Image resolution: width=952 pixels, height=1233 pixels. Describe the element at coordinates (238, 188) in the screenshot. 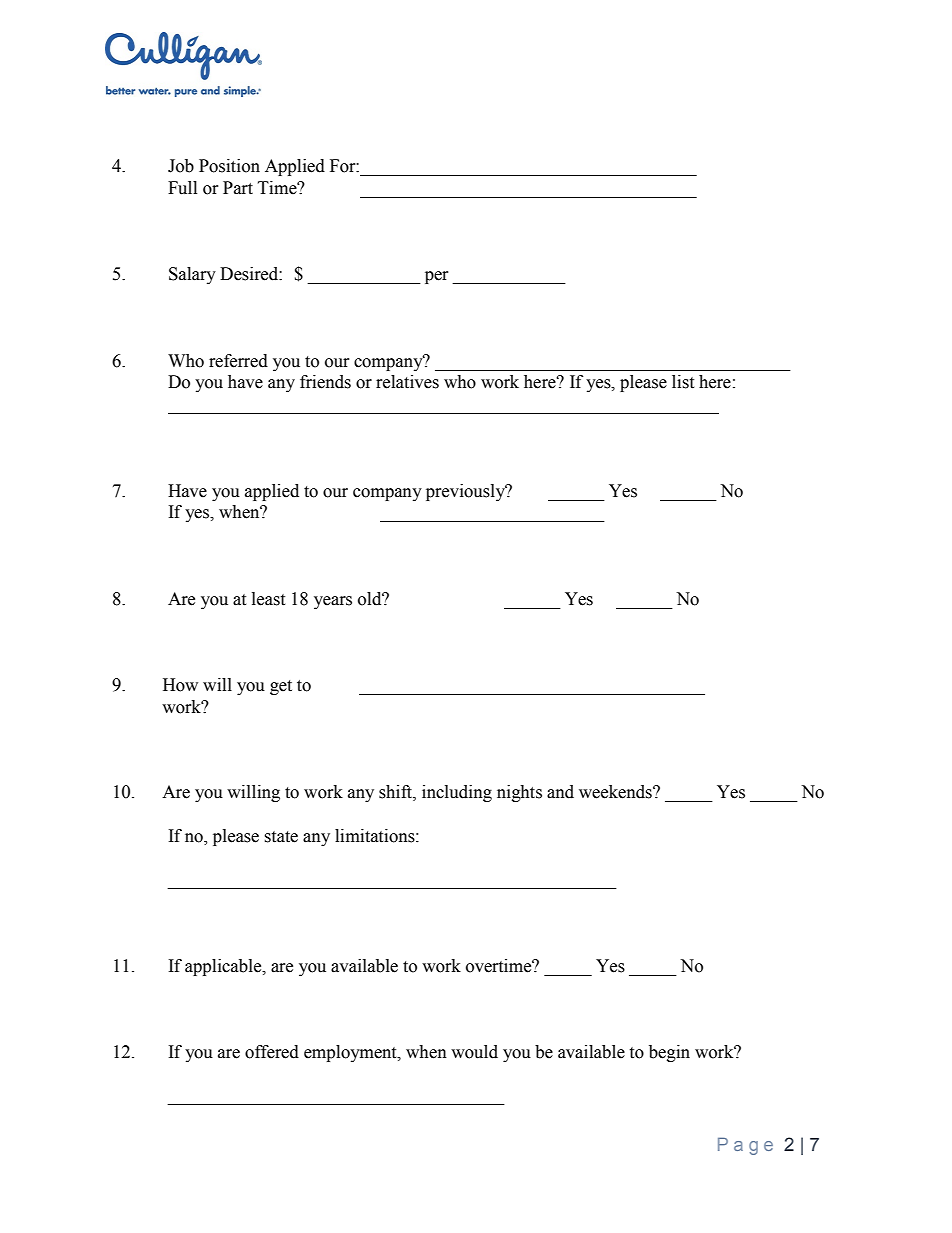

I see `Part` at that location.
